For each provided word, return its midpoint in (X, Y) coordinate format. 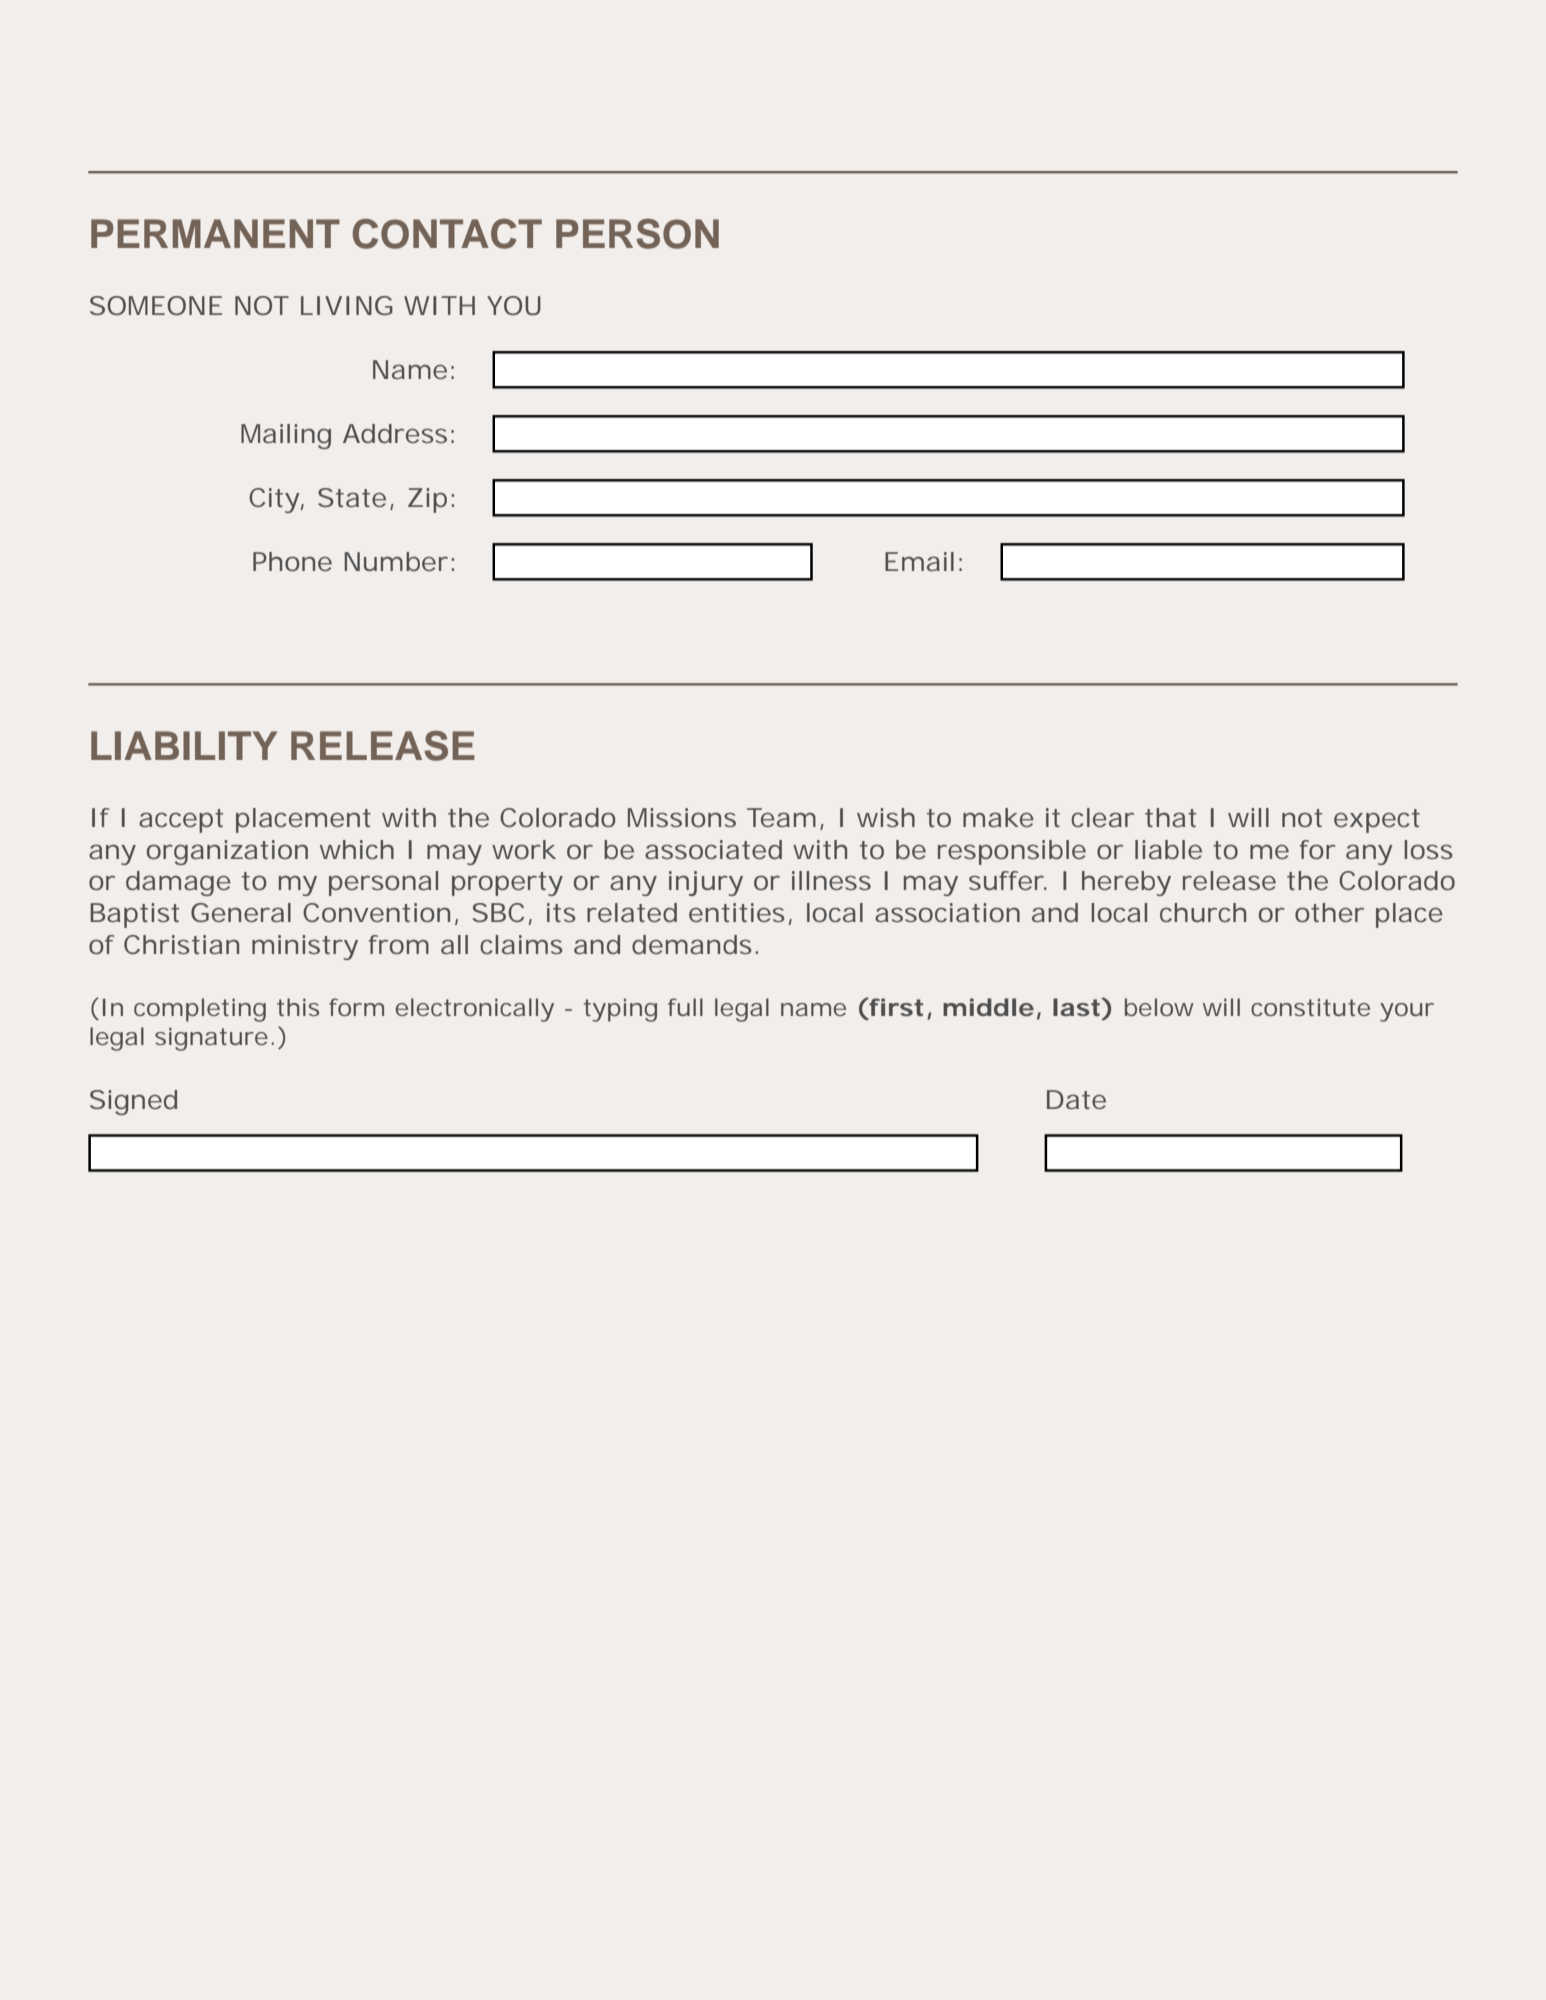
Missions (682, 817)
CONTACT (447, 234)
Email (919, 561)
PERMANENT (215, 233)
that (1170, 817)
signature (211, 1039)
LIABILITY (184, 745)
